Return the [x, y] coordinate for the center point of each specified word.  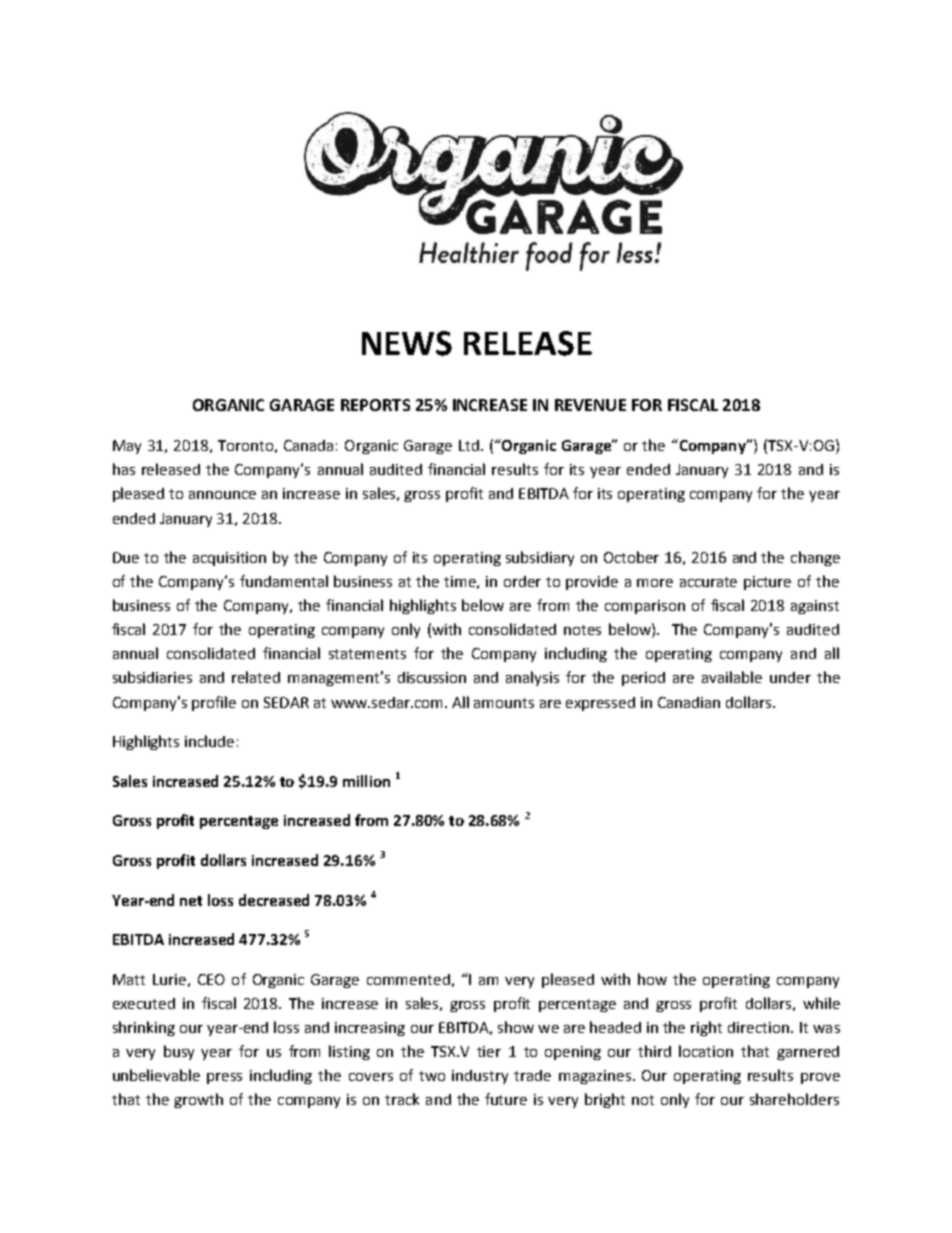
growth [198, 1100]
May [127, 447]
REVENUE [590, 405]
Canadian [689, 702]
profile [214, 703]
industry [480, 1077]
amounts [504, 703]
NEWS [407, 343]
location [706, 1051]
